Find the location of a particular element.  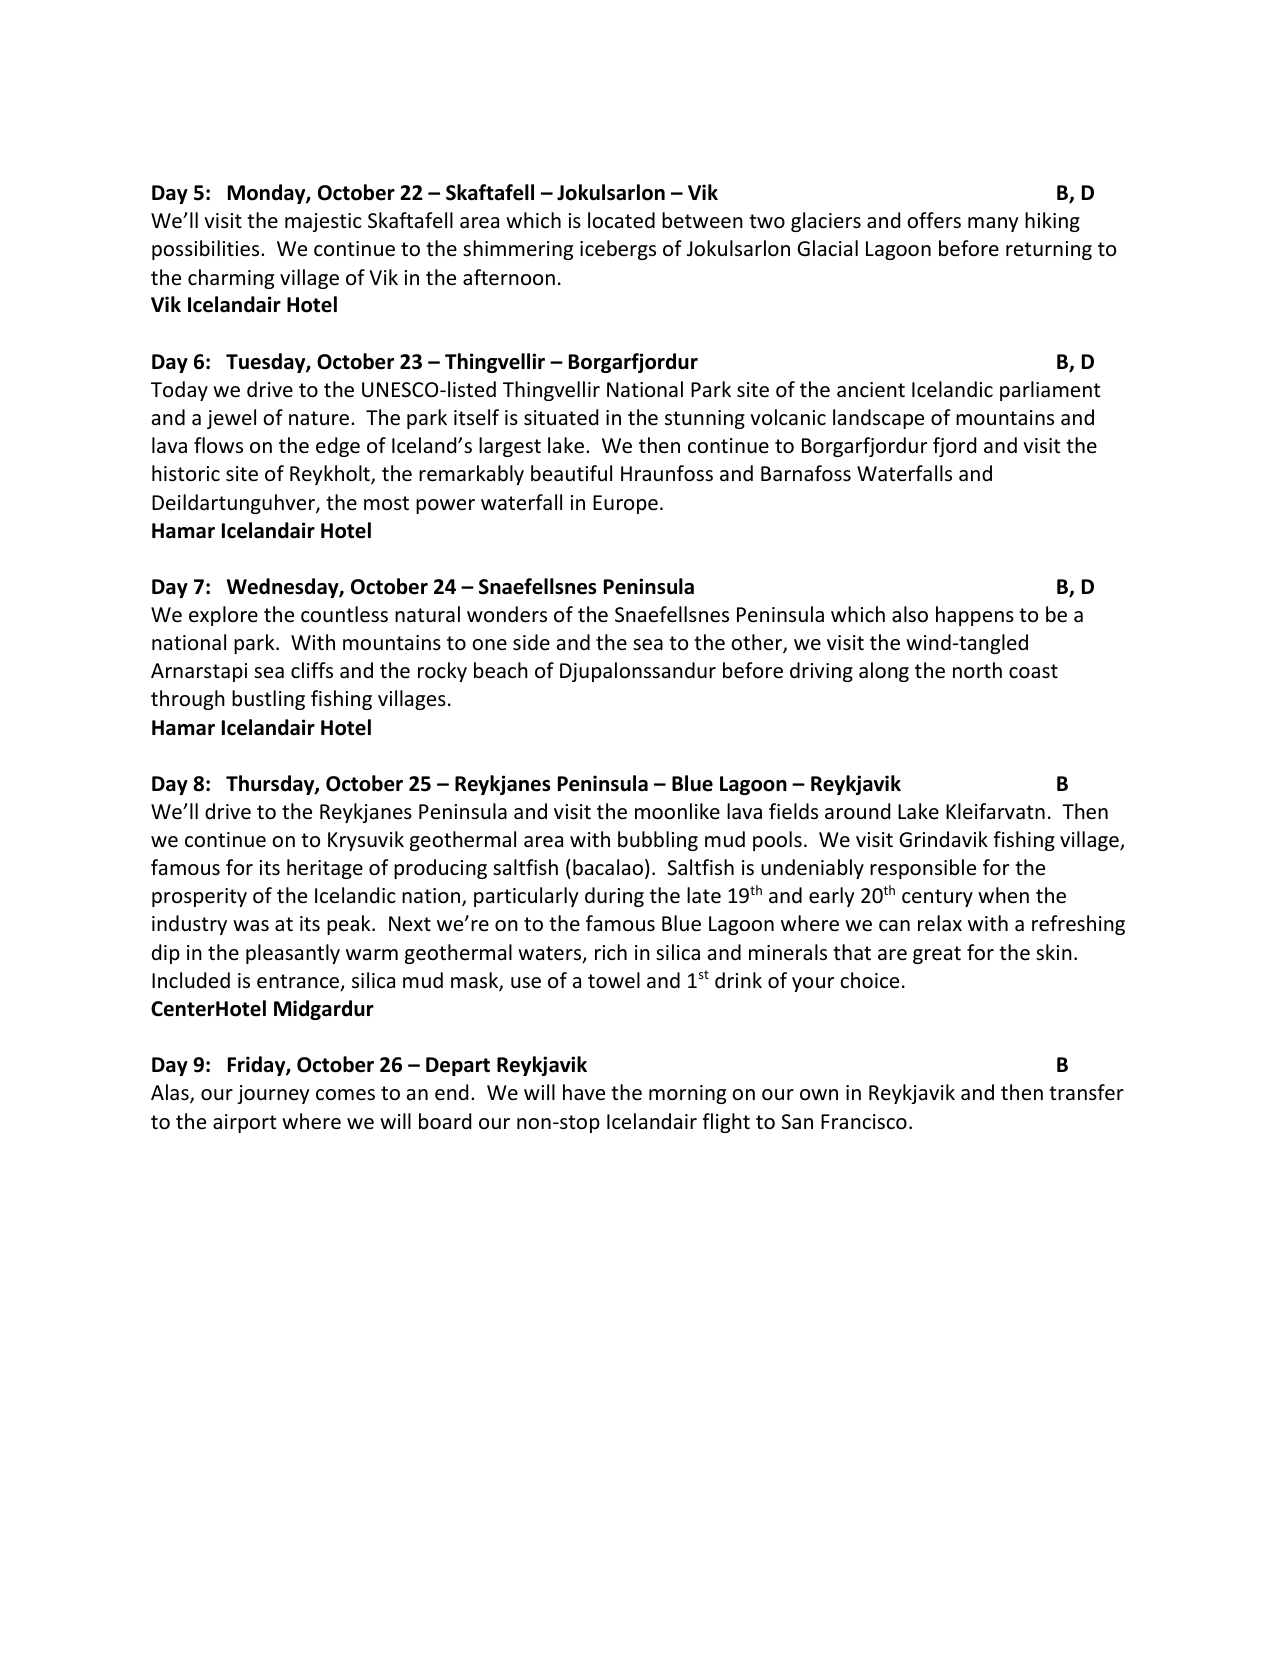

journey is located at coordinates (273, 1094).
